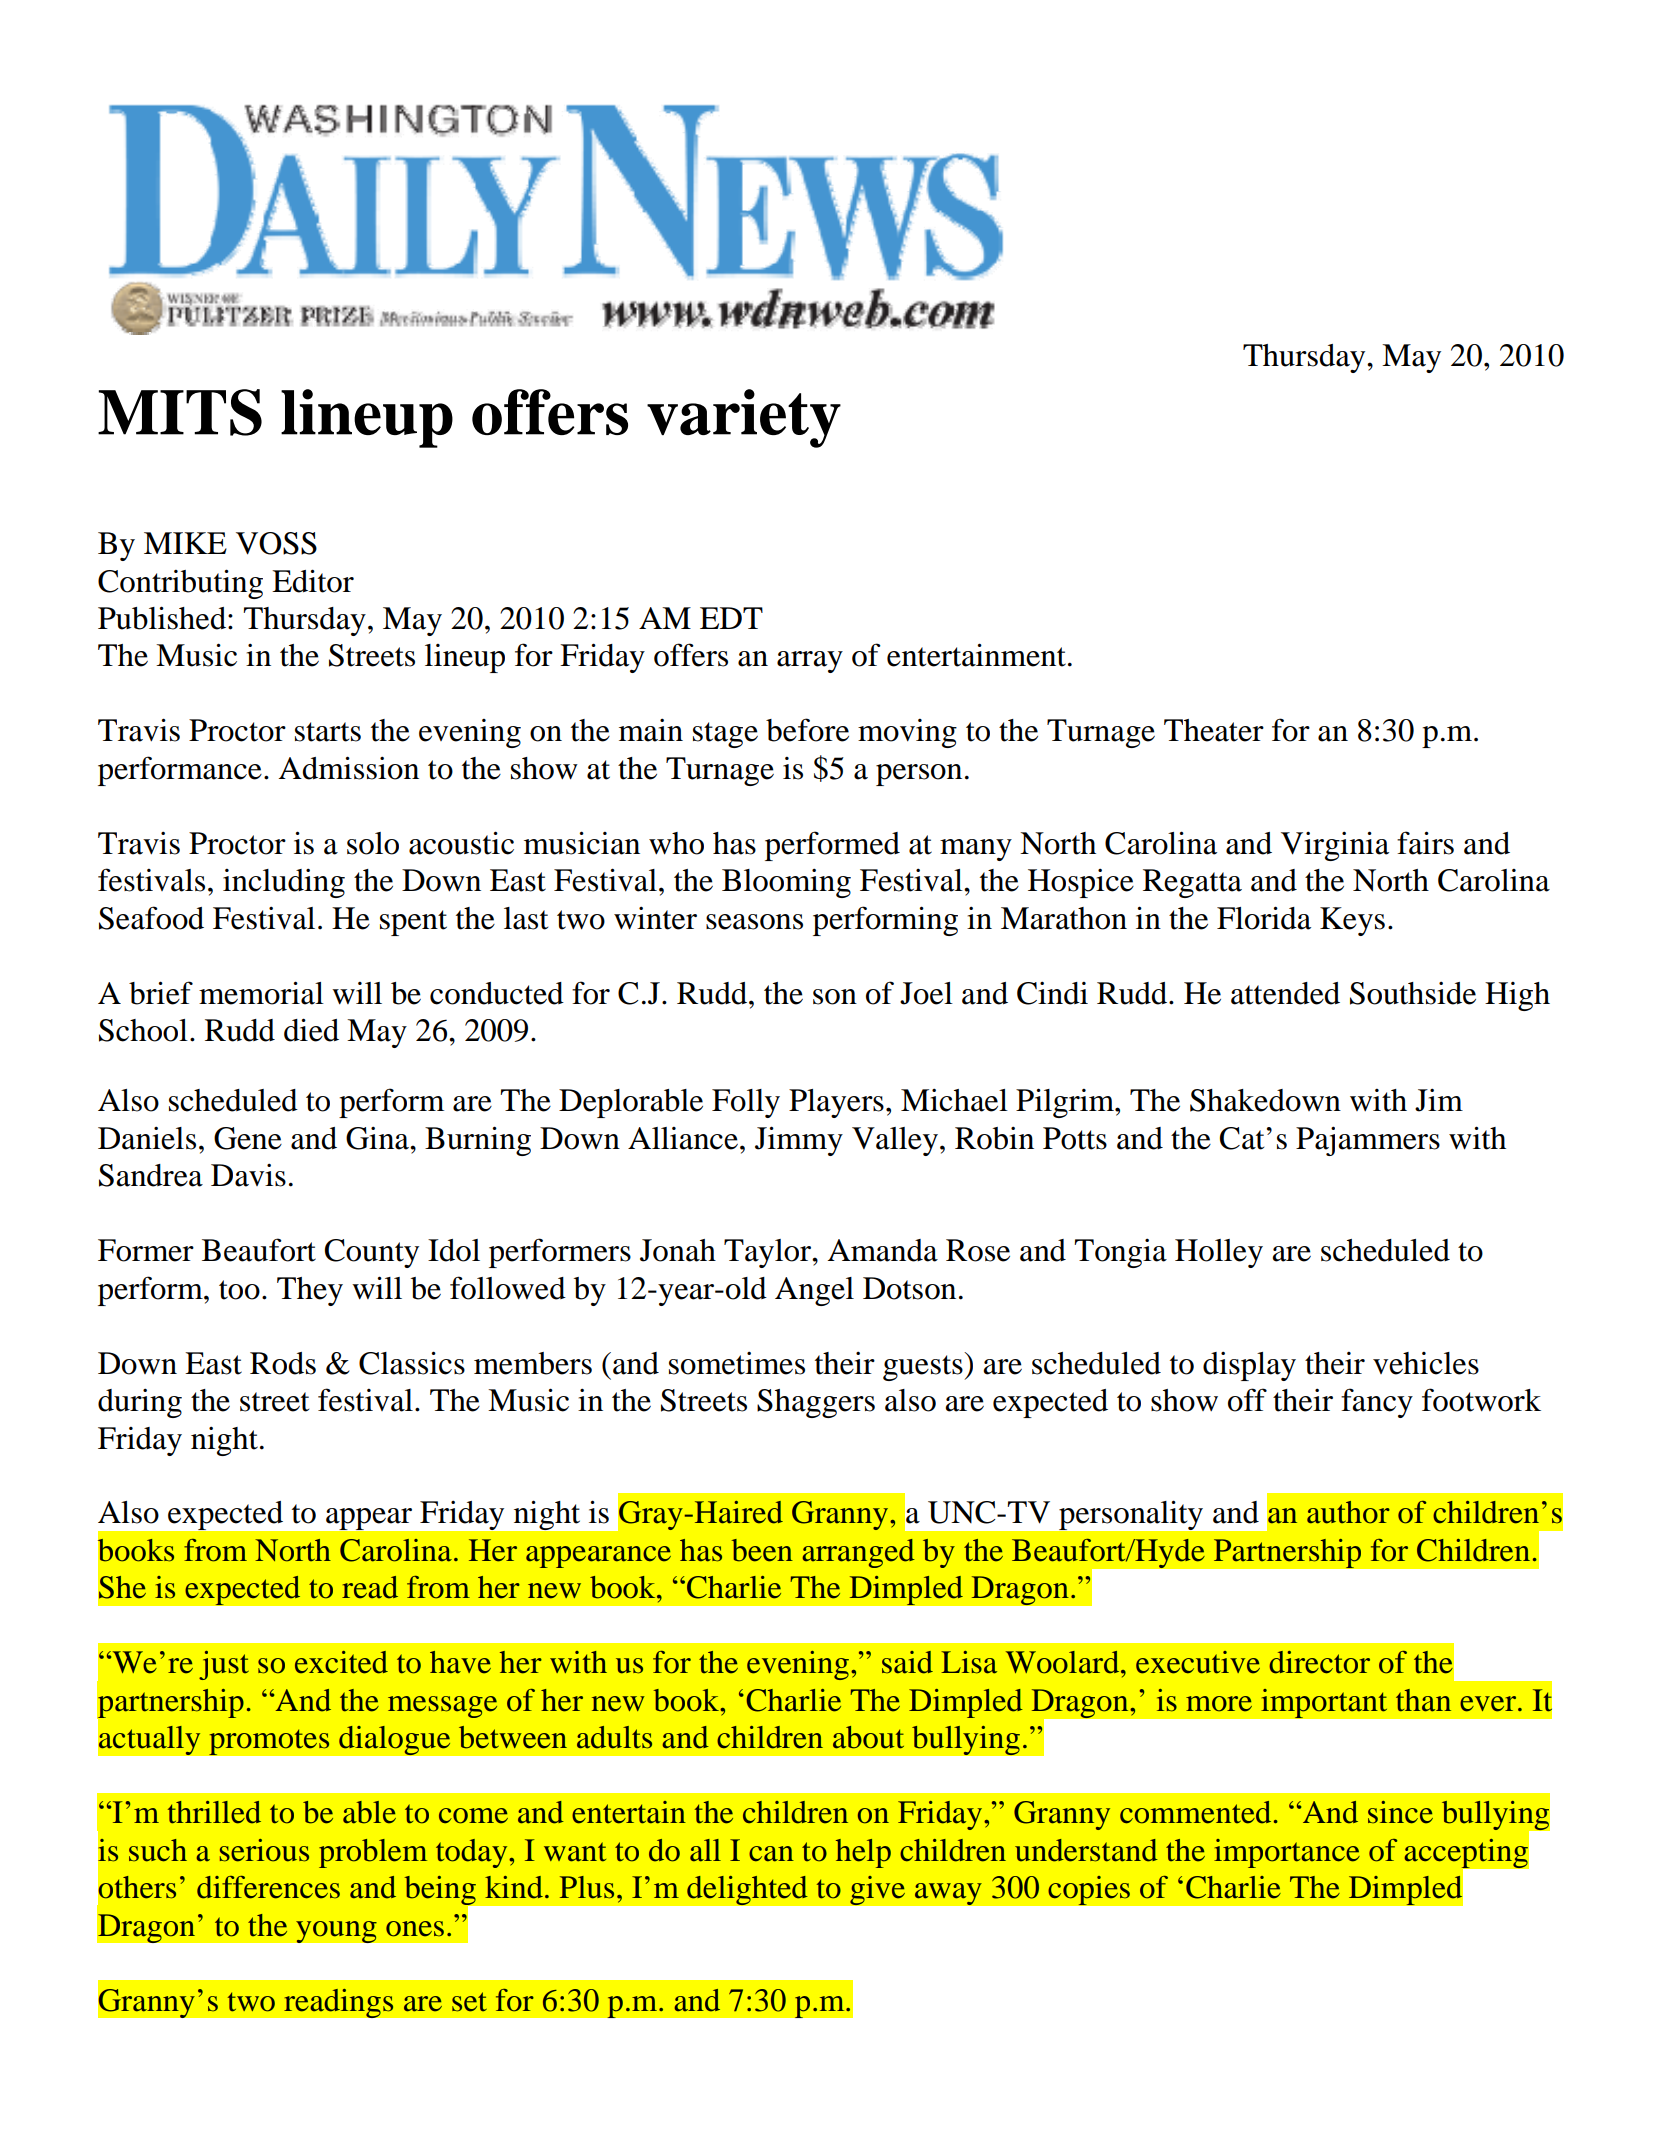 The image size is (1662, 2151). Describe the element at coordinates (744, 418) in the document. I see `variety` at that location.
